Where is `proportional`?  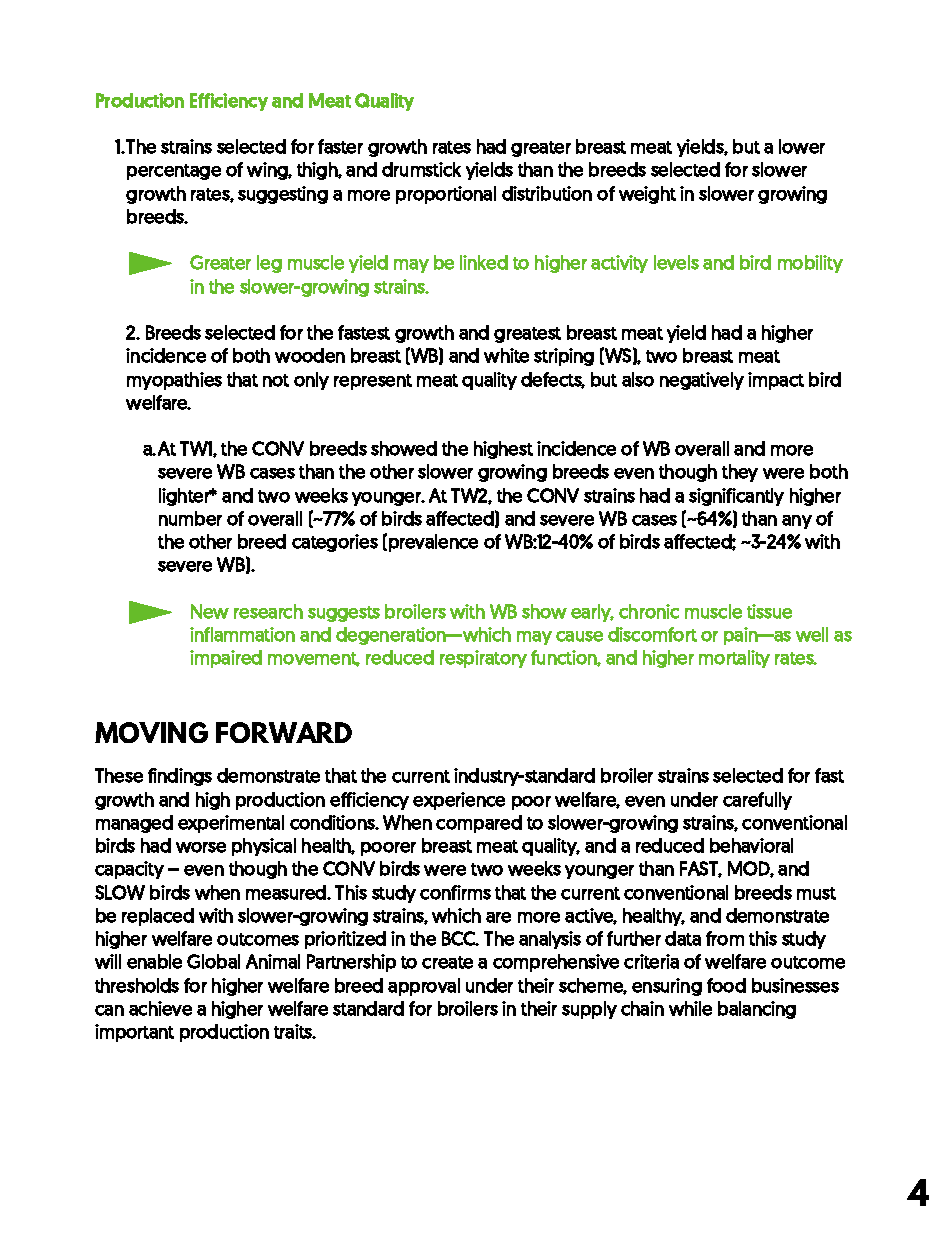 proportional is located at coordinates (446, 195).
